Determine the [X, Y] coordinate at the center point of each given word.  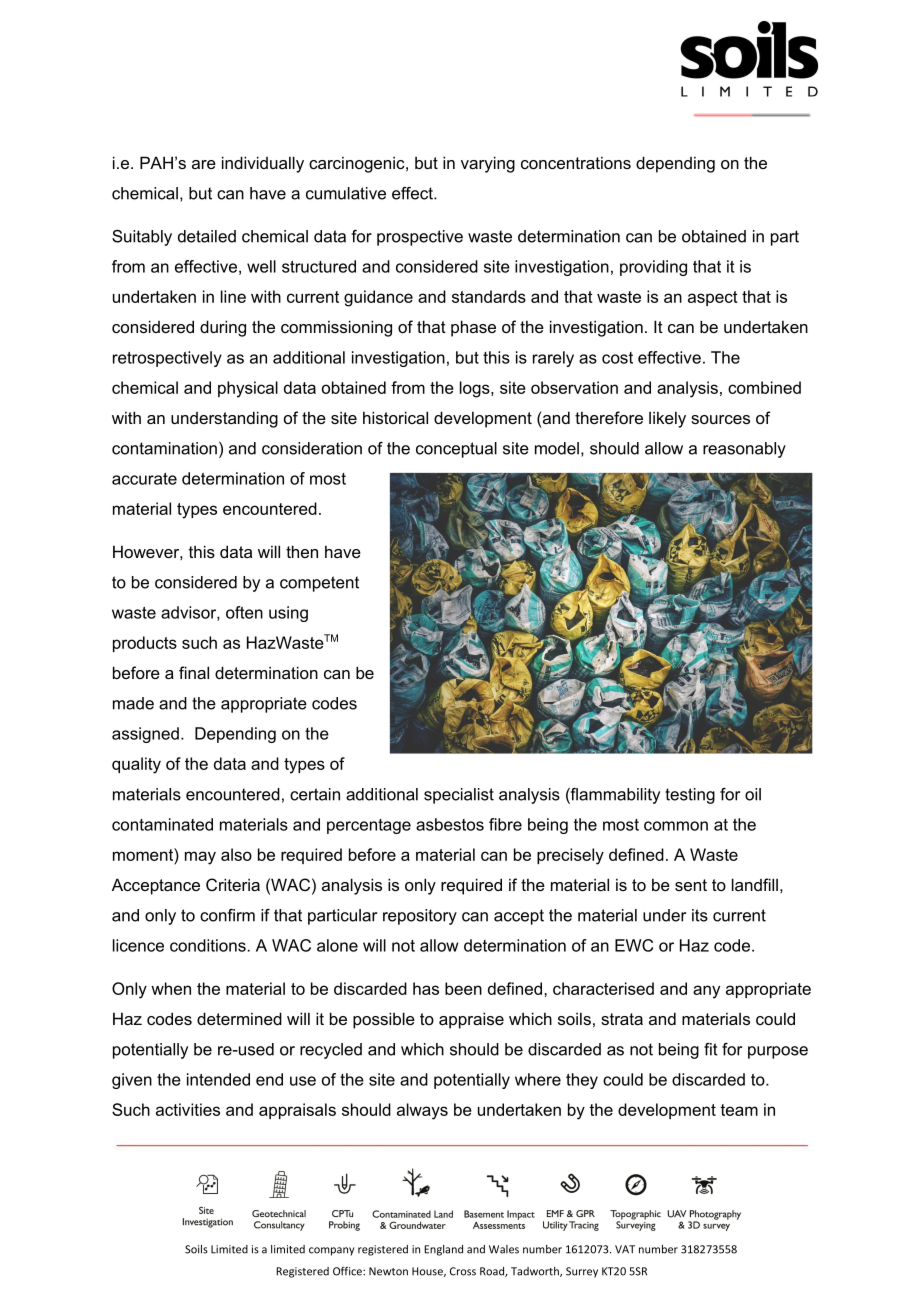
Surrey [582, 1272]
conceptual [456, 450]
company [331, 1251]
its [700, 915]
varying [488, 164]
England [443, 1250]
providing [653, 268]
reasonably [744, 450]
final [194, 672]
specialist [459, 796]
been [463, 988]
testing [690, 796]
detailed [207, 236]
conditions [209, 945]
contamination [164, 448]
